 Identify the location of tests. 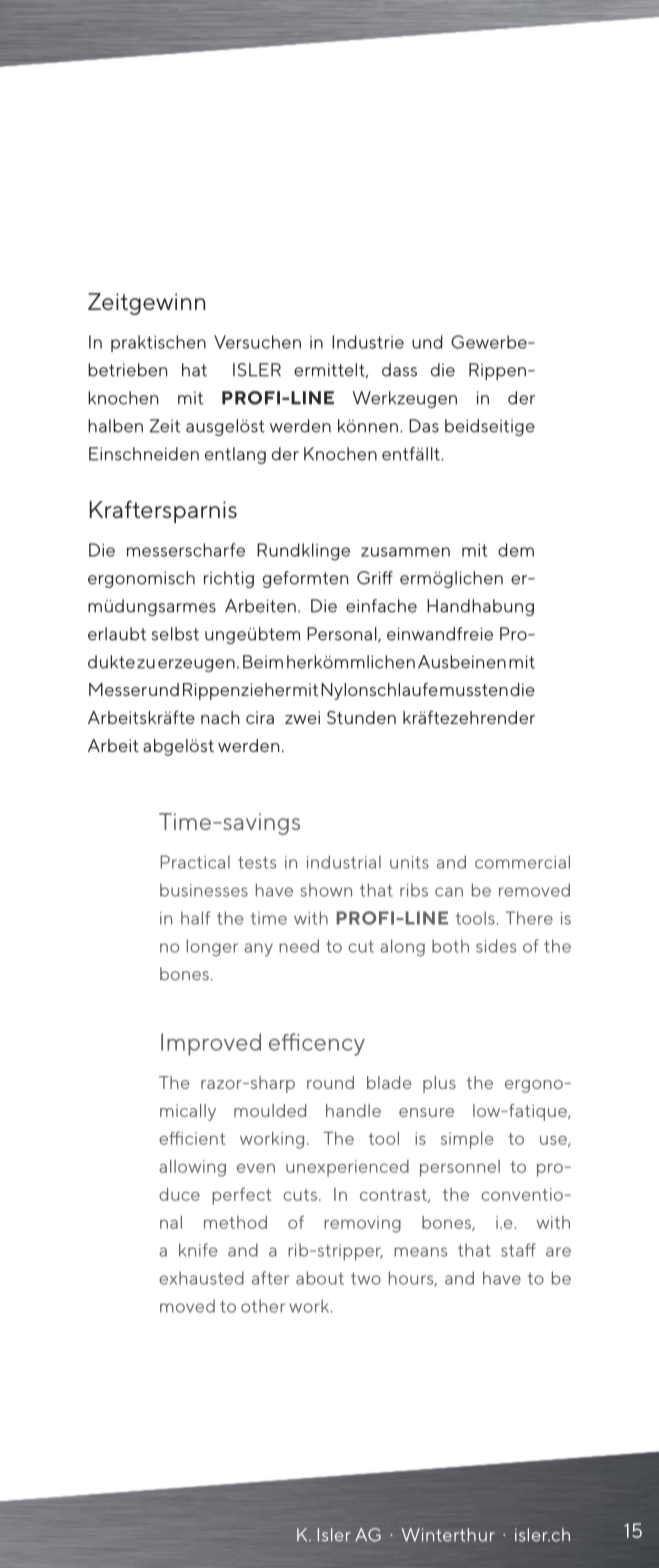
(257, 862).
